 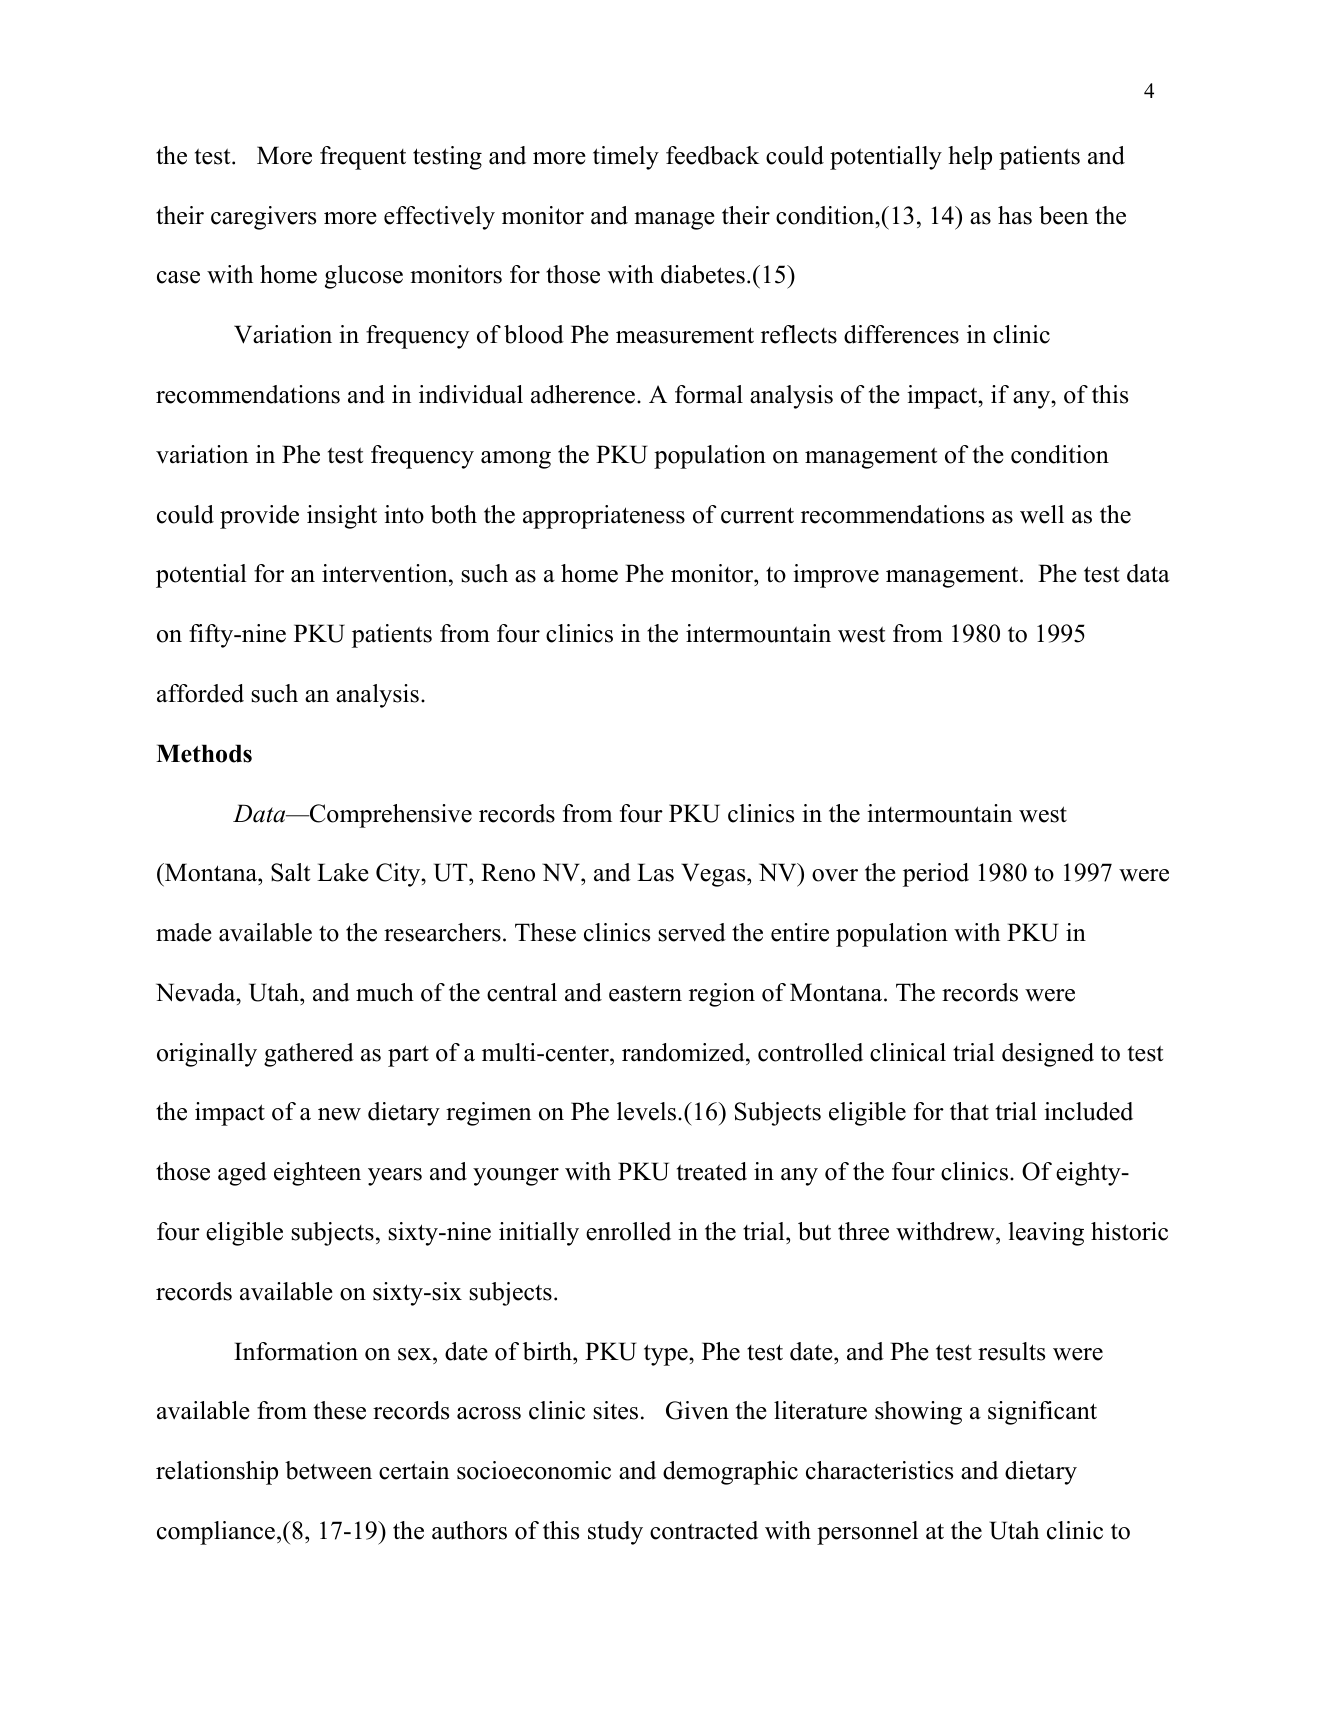 I want to click on appropriateness, so click(x=604, y=517).
